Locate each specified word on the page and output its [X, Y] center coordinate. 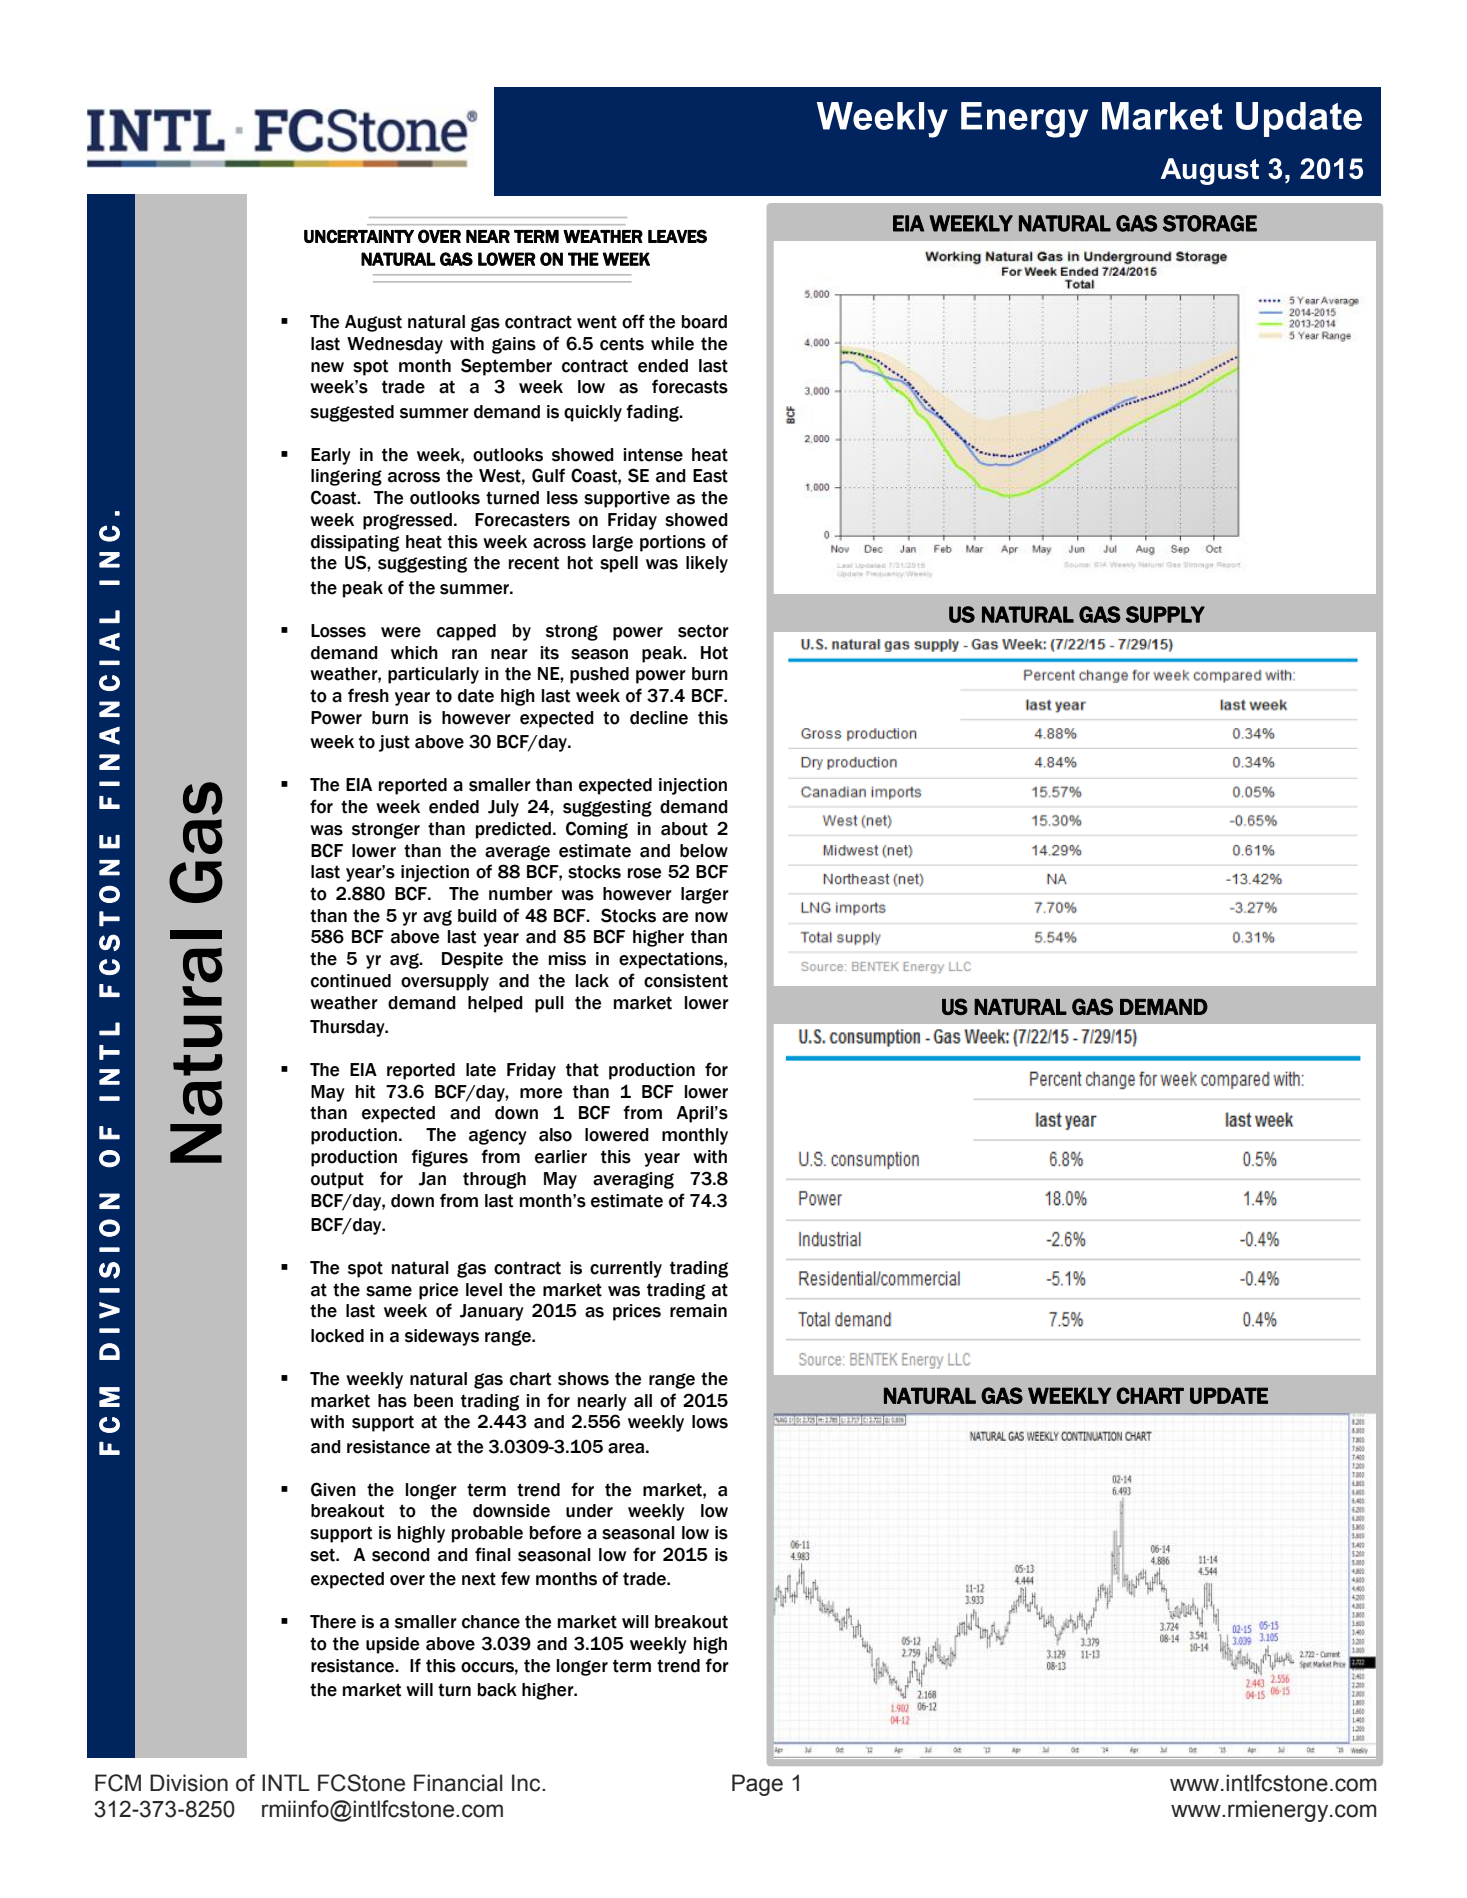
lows [710, 1422]
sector [703, 631]
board [704, 322]
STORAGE [1210, 223]
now [711, 917]
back [497, 1690]
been [433, 1401]
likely [707, 564]
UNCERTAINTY [359, 236]
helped [495, 1004]
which [414, 653]
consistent [686, 981]
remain [698, 1311]
